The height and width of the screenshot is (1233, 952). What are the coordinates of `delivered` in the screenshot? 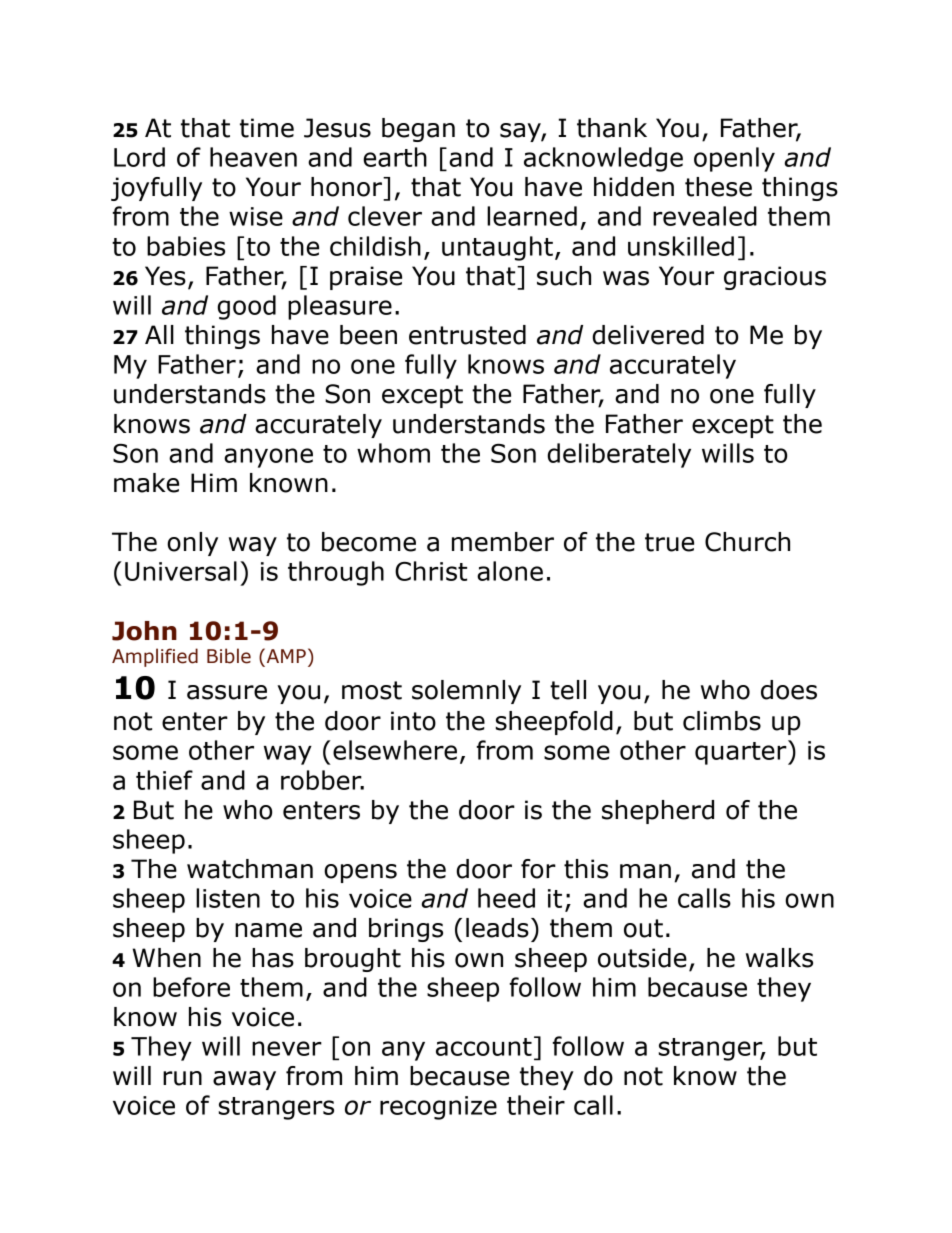 It's located at (648, 335).
